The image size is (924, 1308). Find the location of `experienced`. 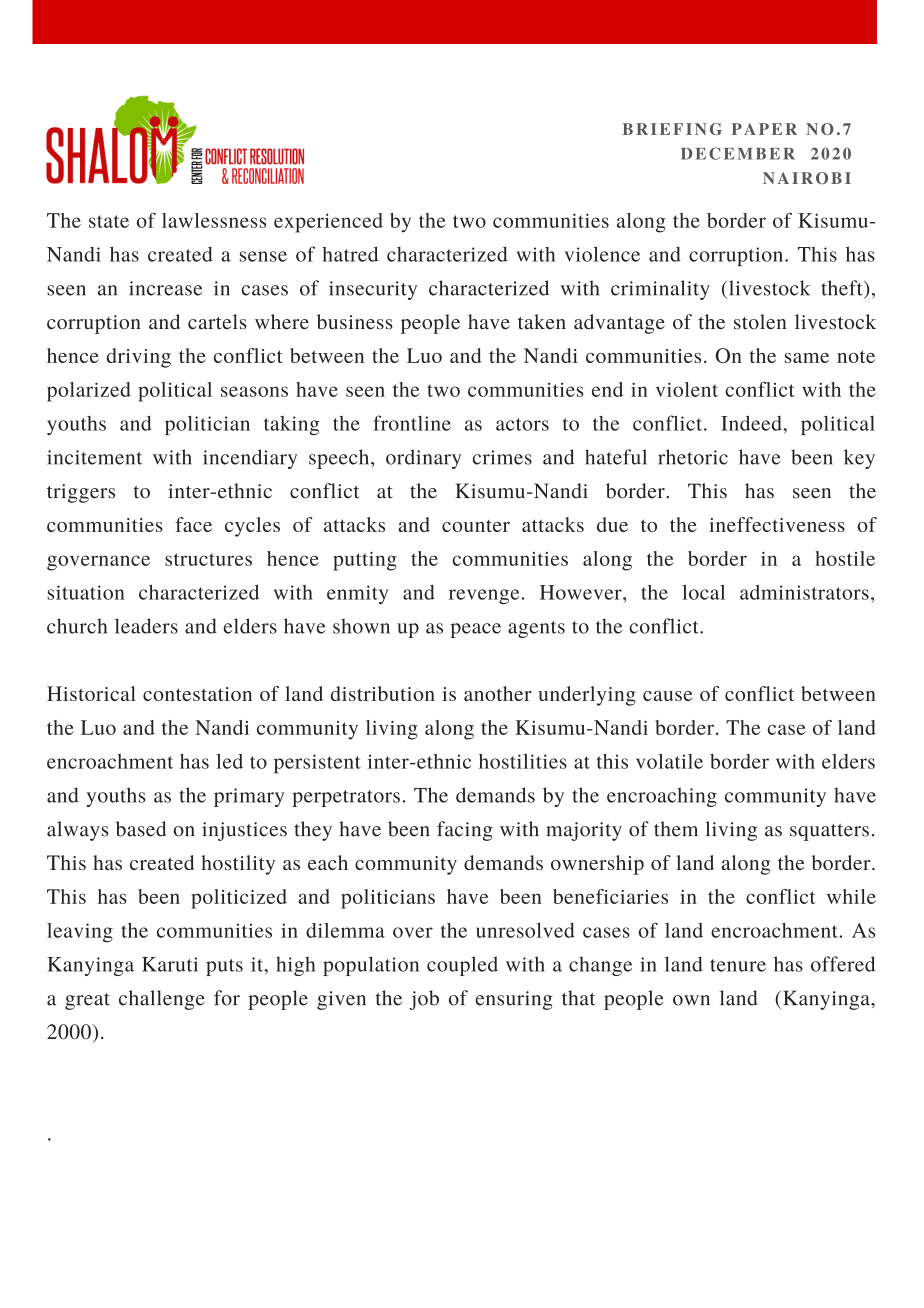

experienced is located at coordinates (328, 223).
